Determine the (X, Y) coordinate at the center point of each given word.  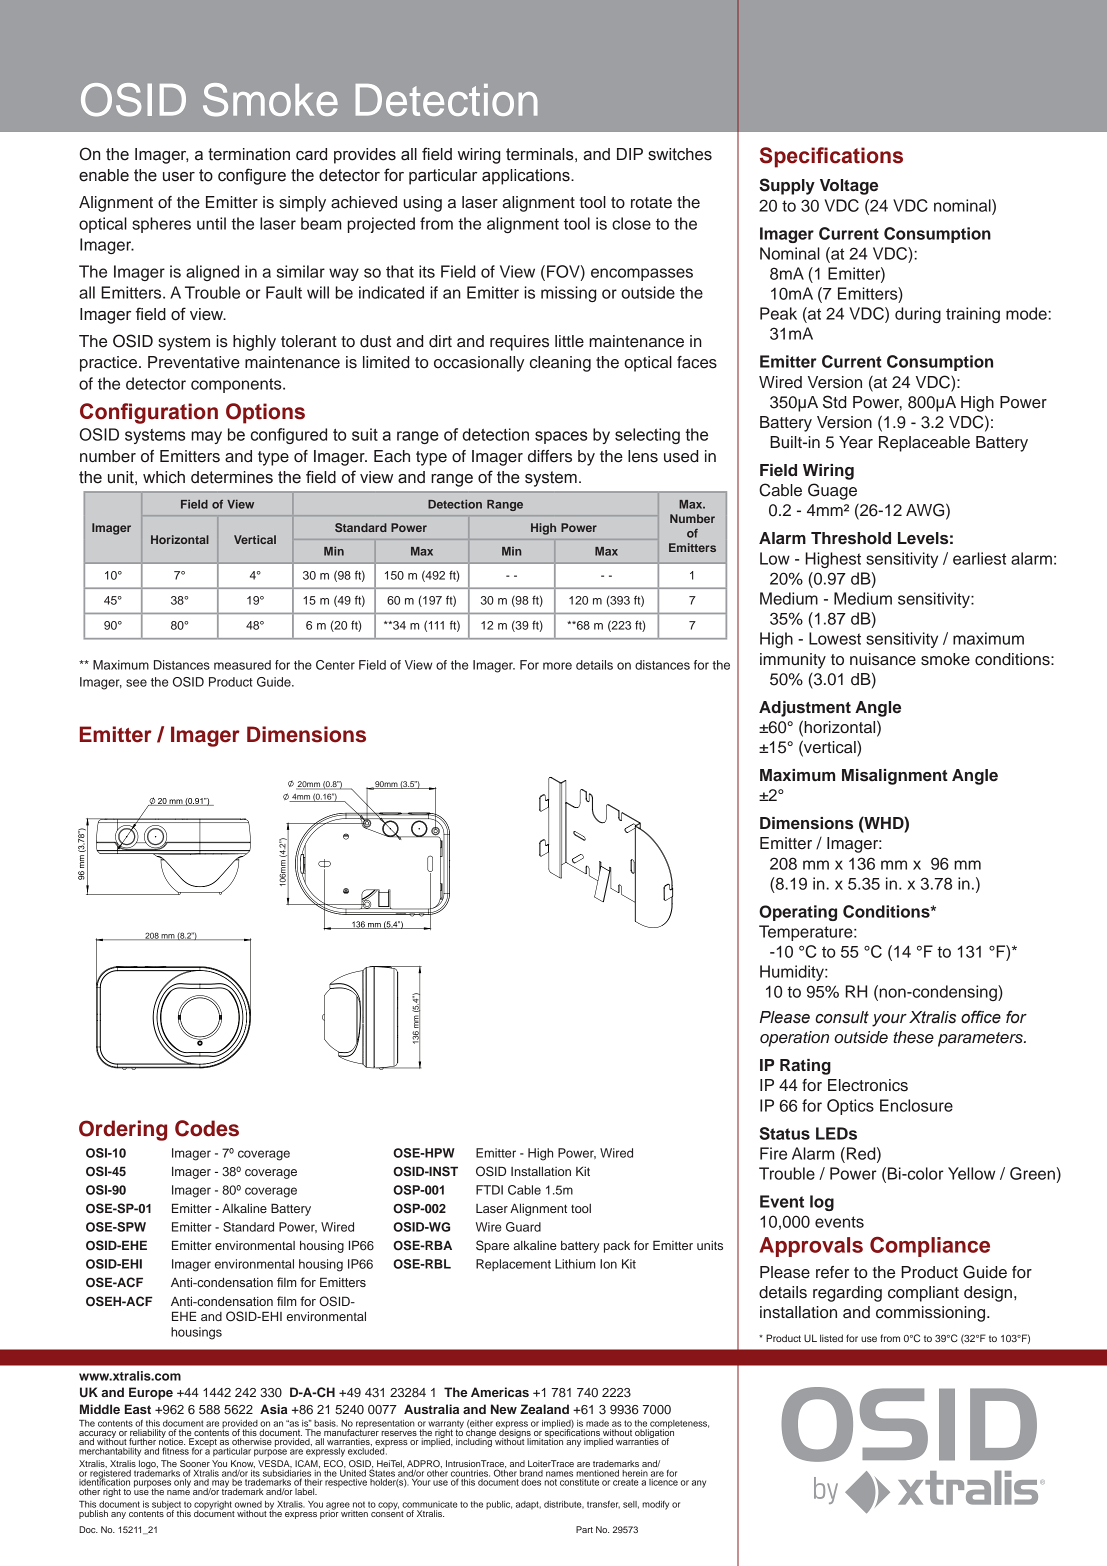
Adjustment (805, 709)
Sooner (195, 1463)
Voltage (849, 187)
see (136, 683)
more (557, 666)
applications (527, 177)
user (179, 177)
